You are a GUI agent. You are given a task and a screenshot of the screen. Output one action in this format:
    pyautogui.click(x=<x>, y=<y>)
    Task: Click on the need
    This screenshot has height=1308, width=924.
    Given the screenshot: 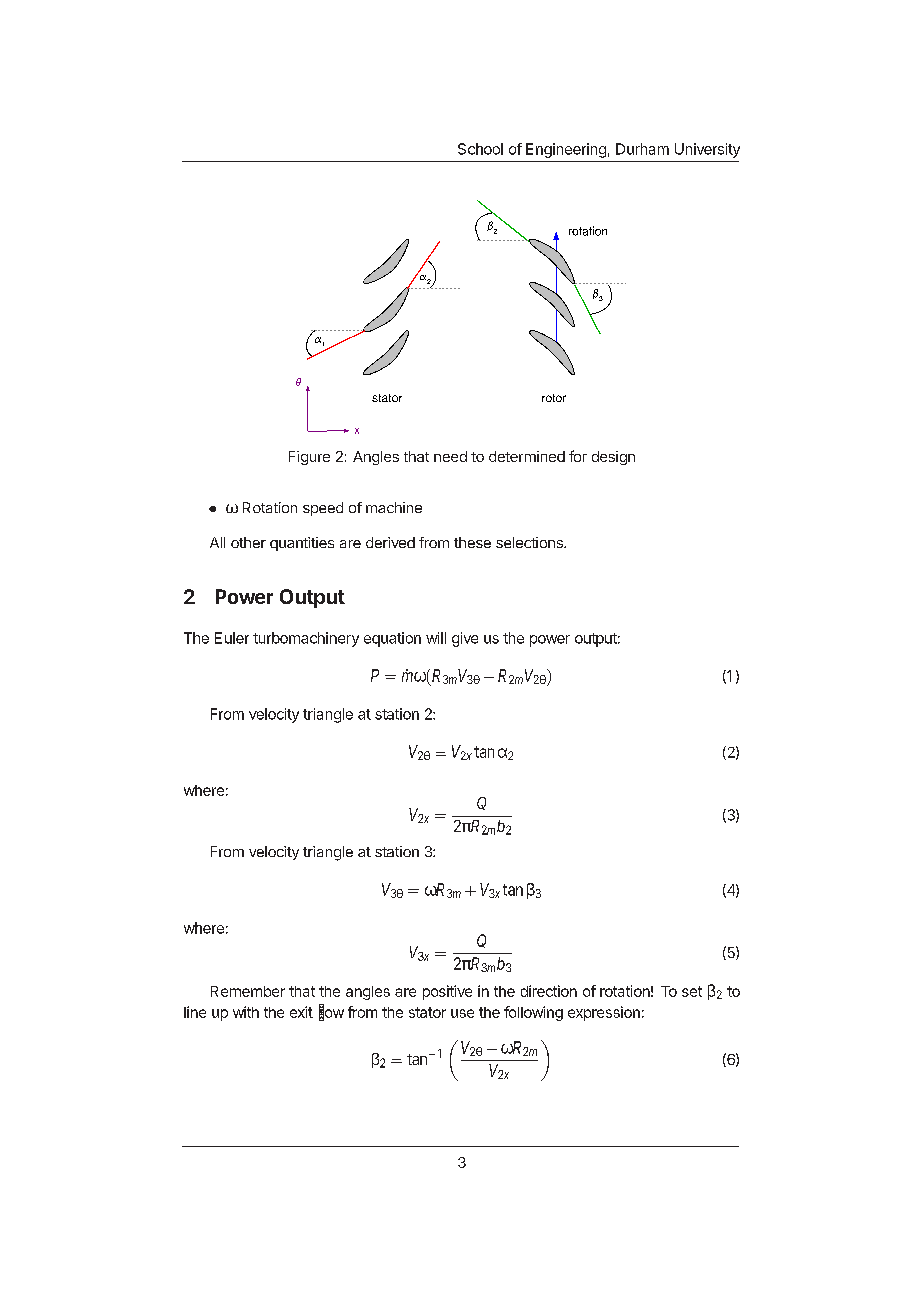 What is the action you would take?
    pyautogui.click(x=450, y=456)
